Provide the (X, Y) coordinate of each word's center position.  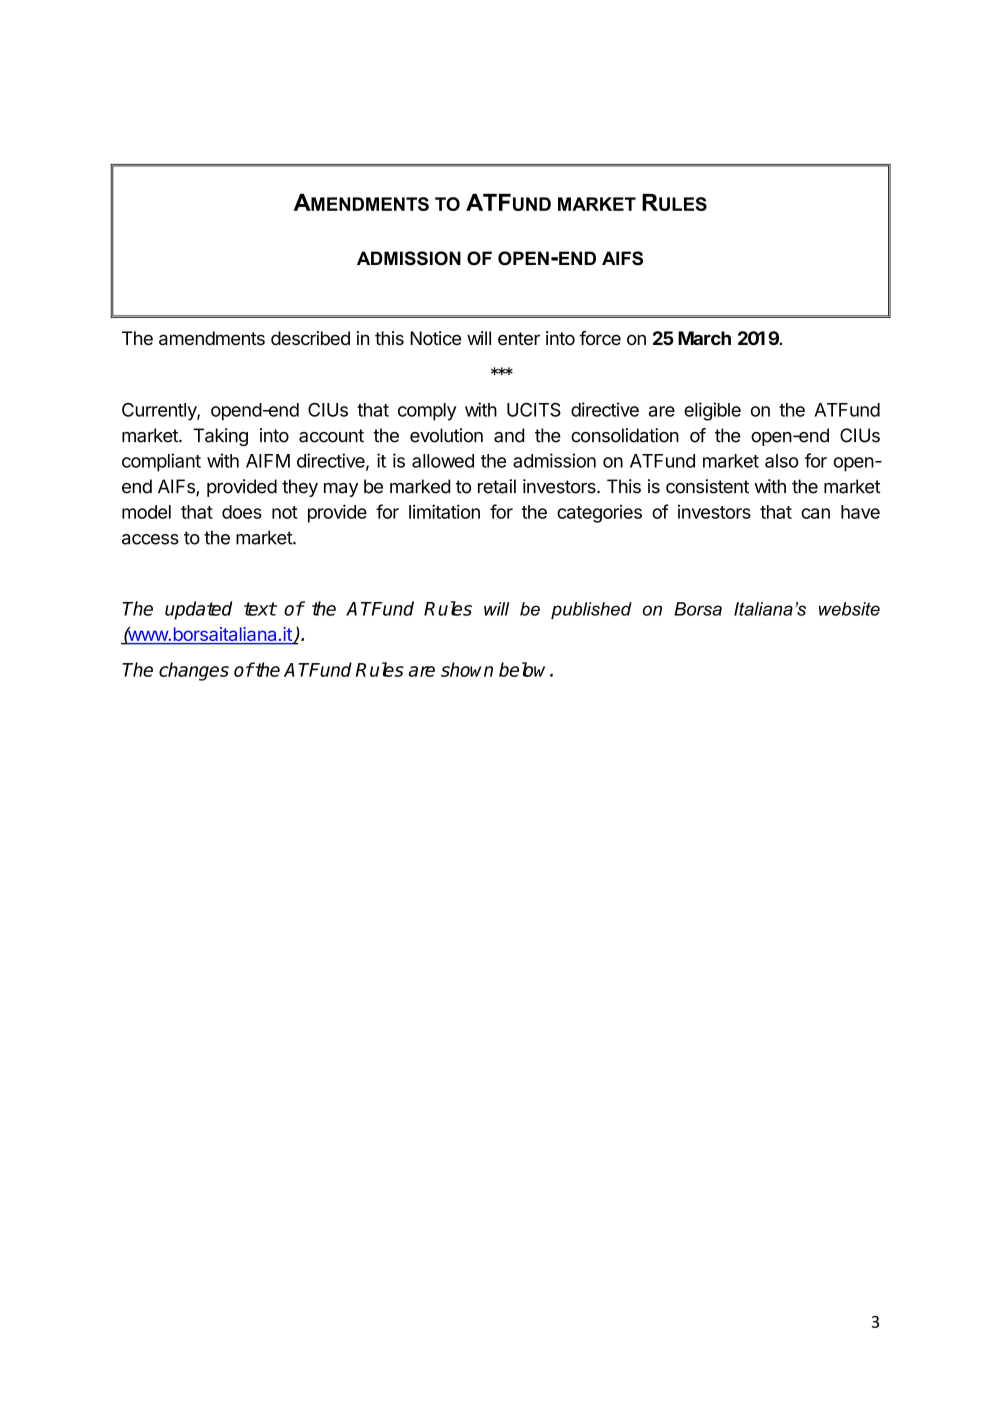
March (704, 338)
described (310, 338)
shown (467, 669)
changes (194, 671)
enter (519, 339)
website (849, 609)
